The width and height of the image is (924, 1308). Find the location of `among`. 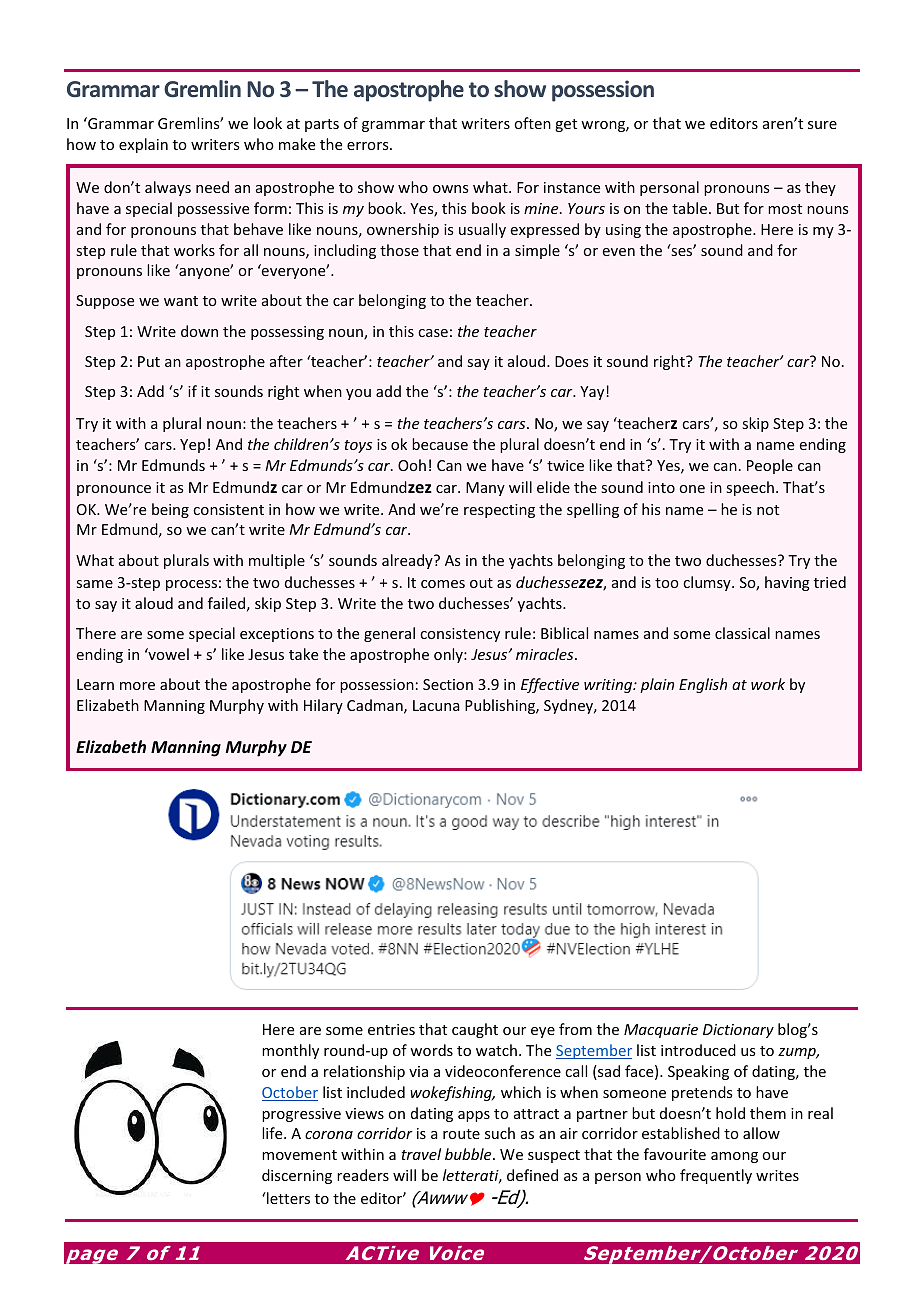

among is located at coordinates (734, 1157).
